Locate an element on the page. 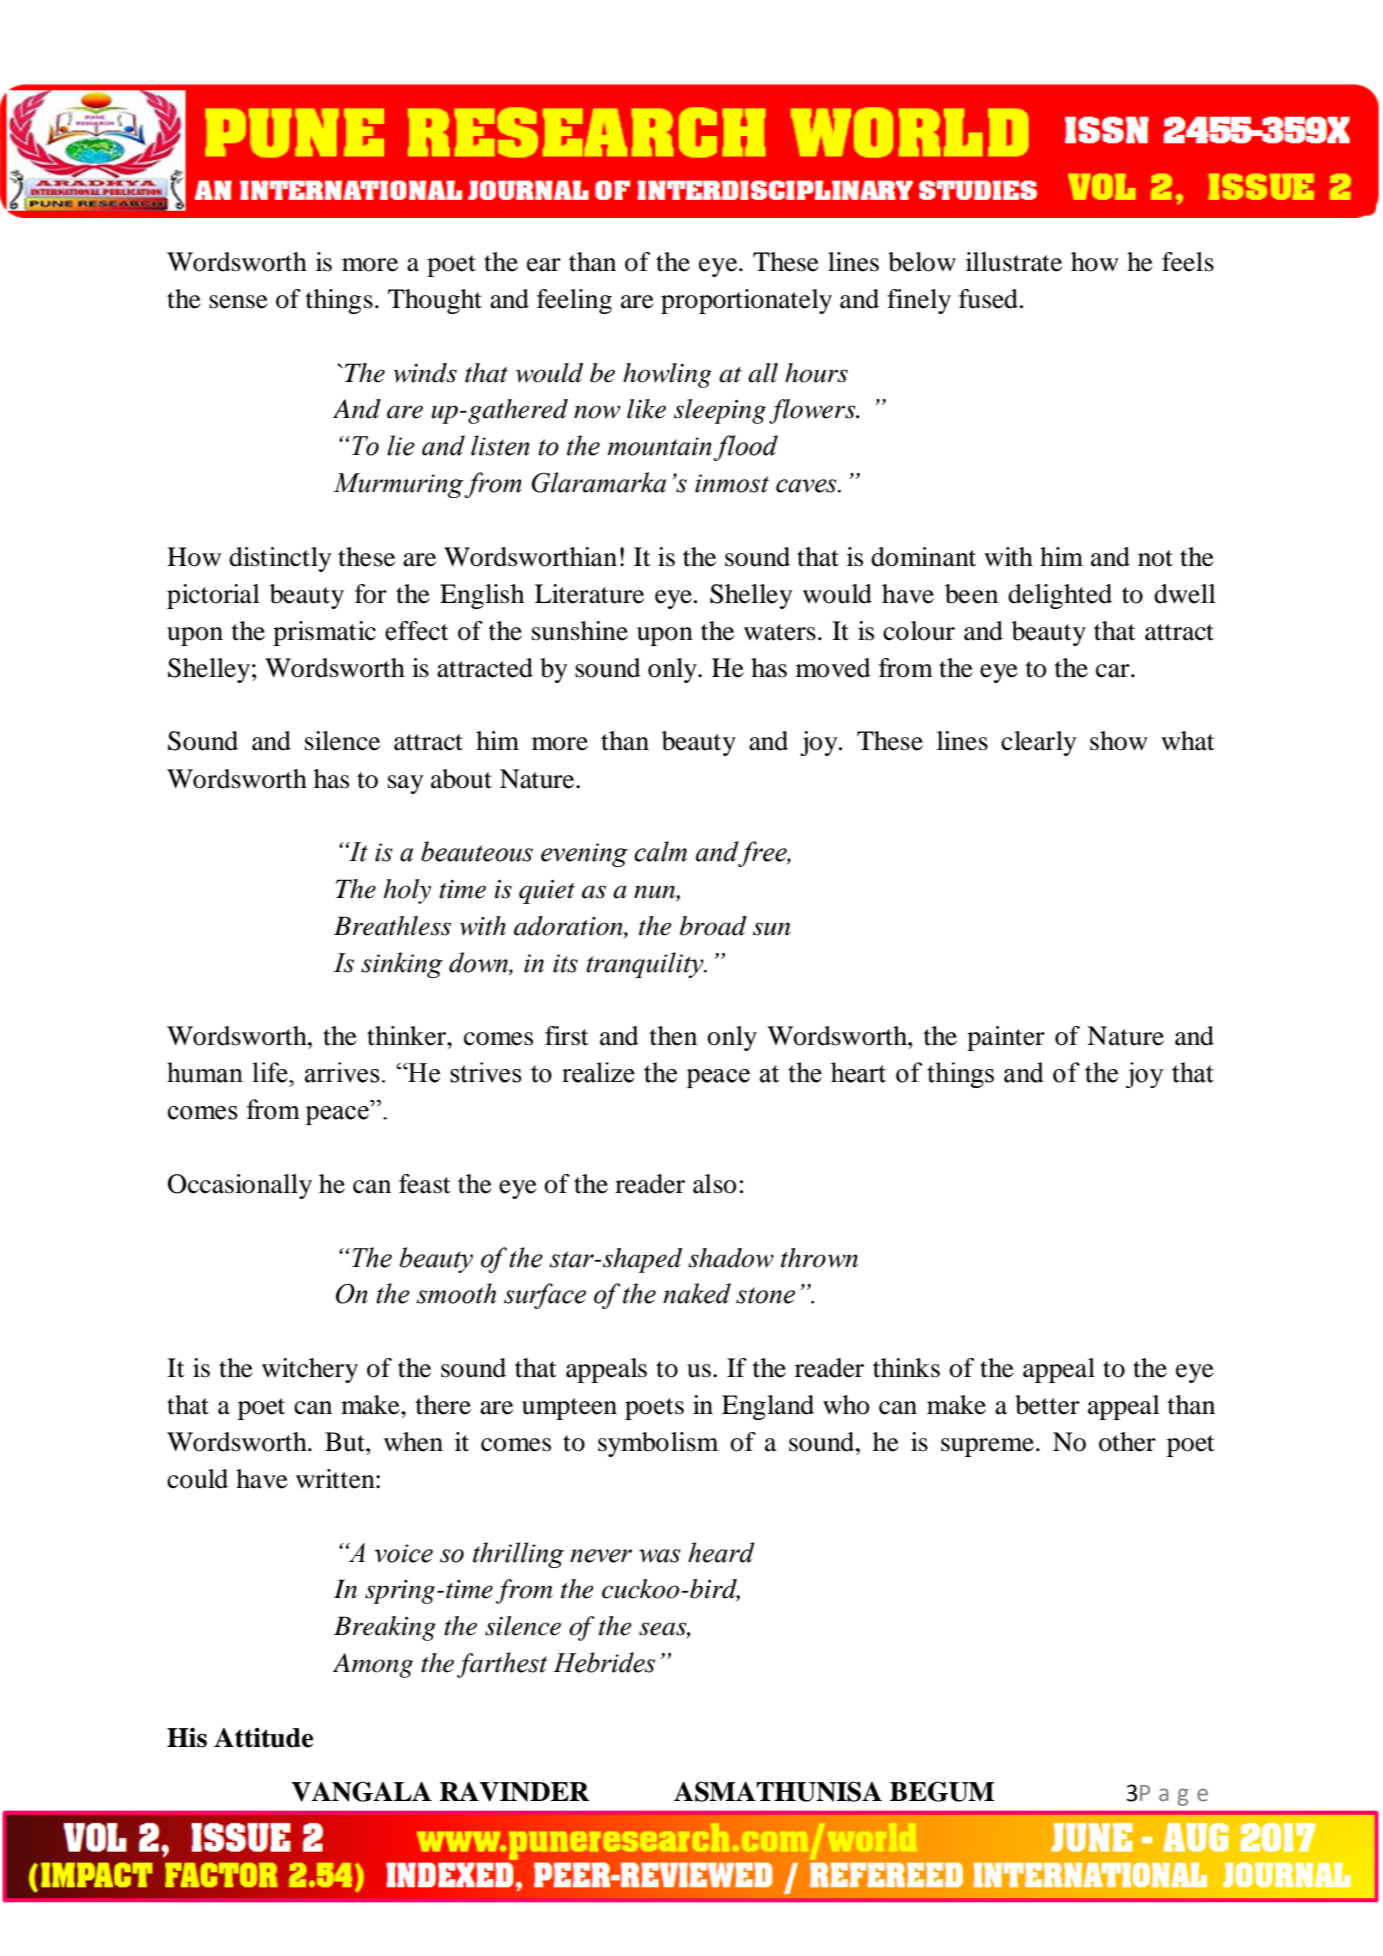 This image has height=1956, width=1383. delighted is located at coordinates (1060, 596).
